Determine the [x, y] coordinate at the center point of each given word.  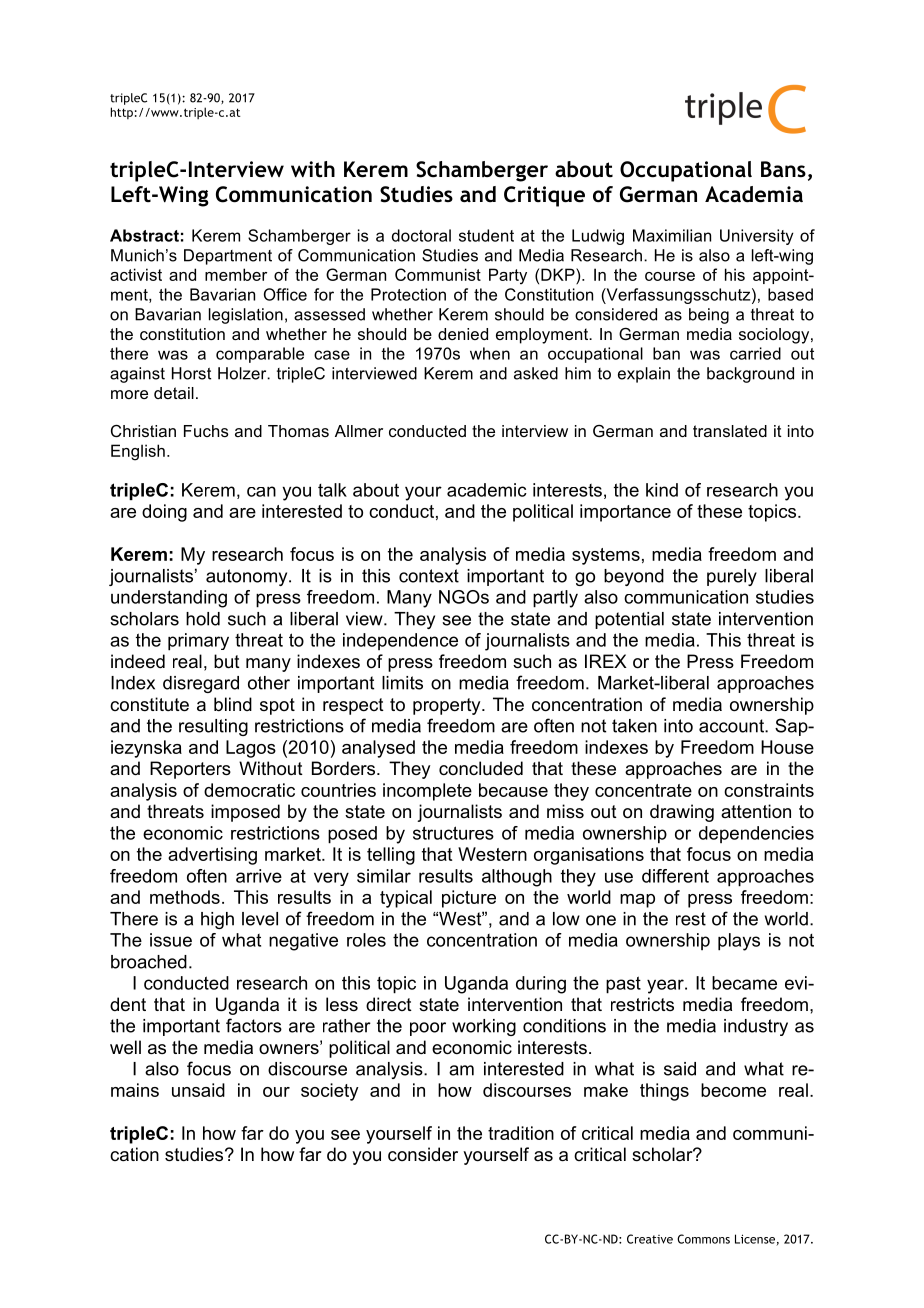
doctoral [421, 235]
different [675, 876]
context [429, 576]
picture [469, 899]
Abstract [144, 235]
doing [164, 513]
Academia [754, 194]
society [330, 1092]
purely [732, 577]
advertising [212, 856]
